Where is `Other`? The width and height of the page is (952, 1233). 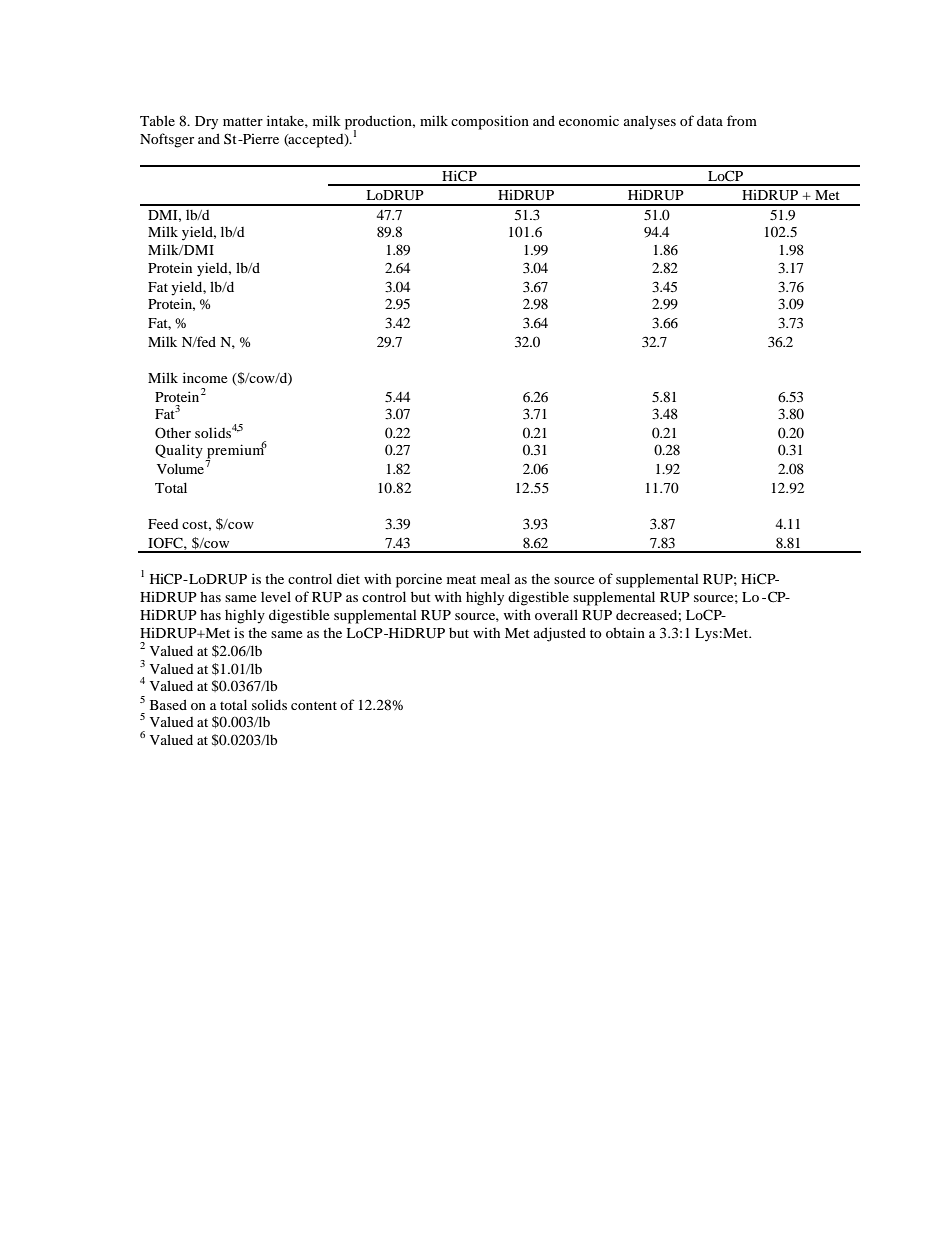
Other is located at coordinates (173, 432).
